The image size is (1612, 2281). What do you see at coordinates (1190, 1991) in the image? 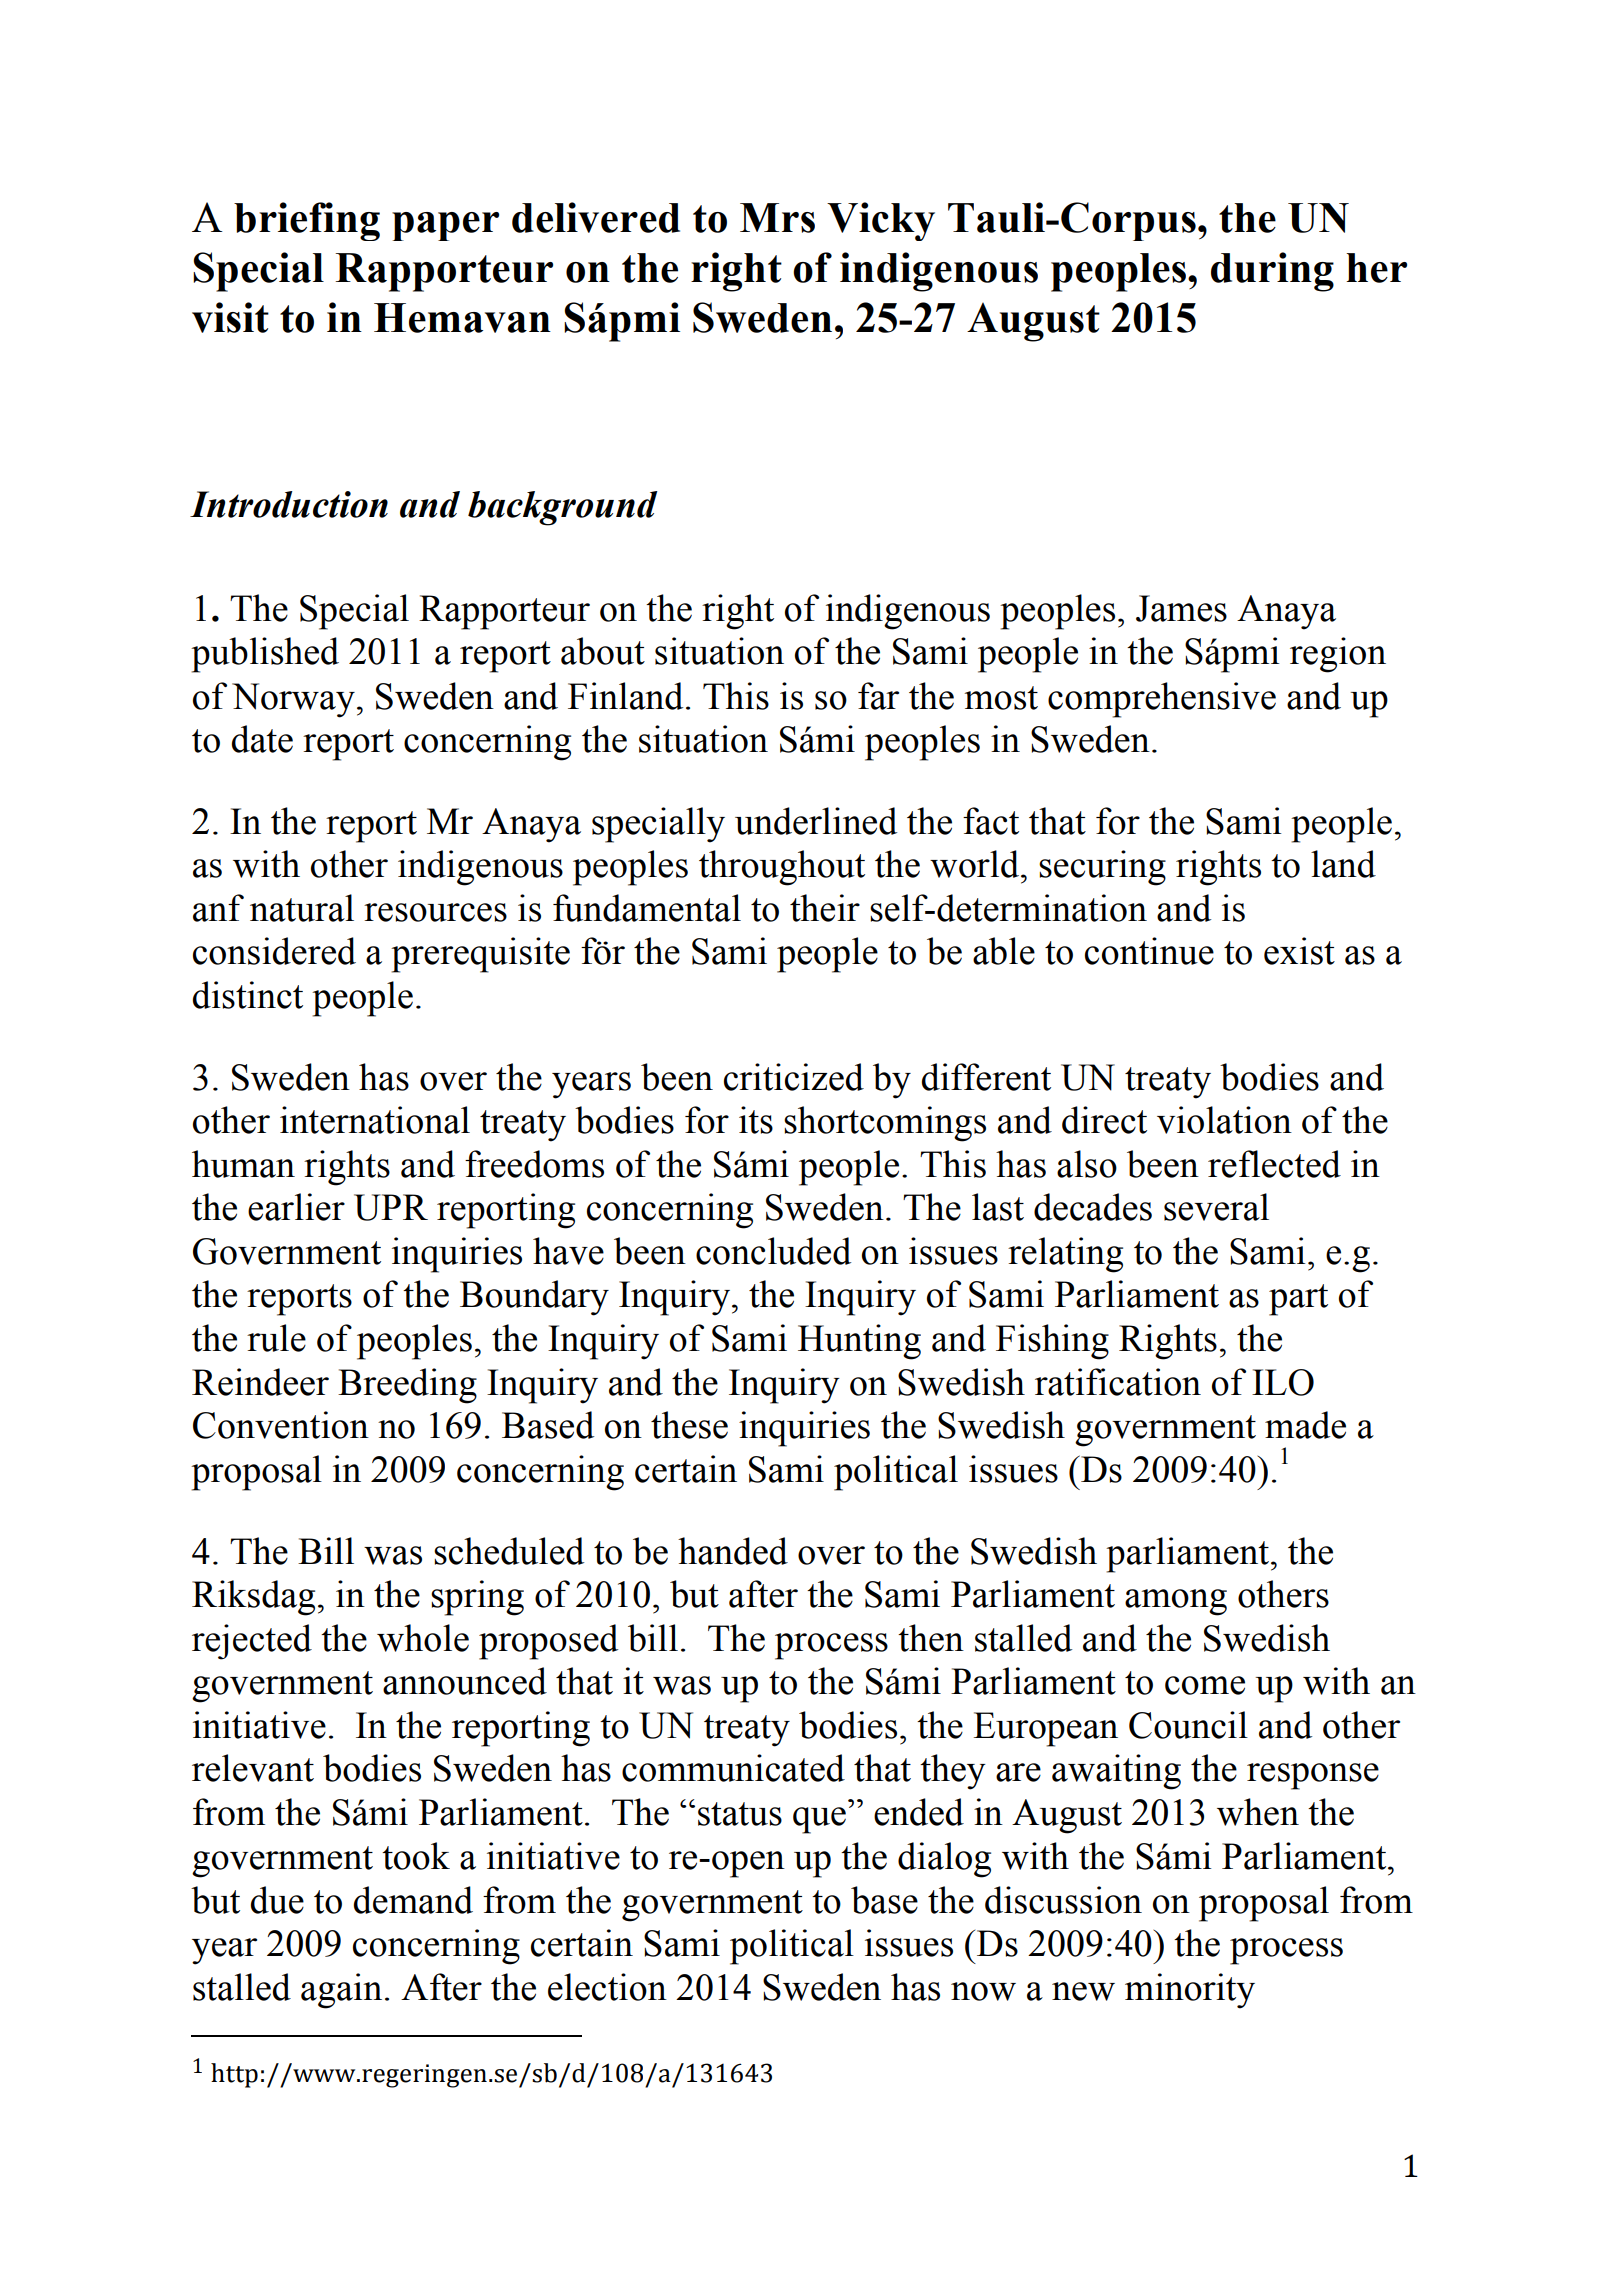
I see `minority` at bounding box center [1190, 1991].
